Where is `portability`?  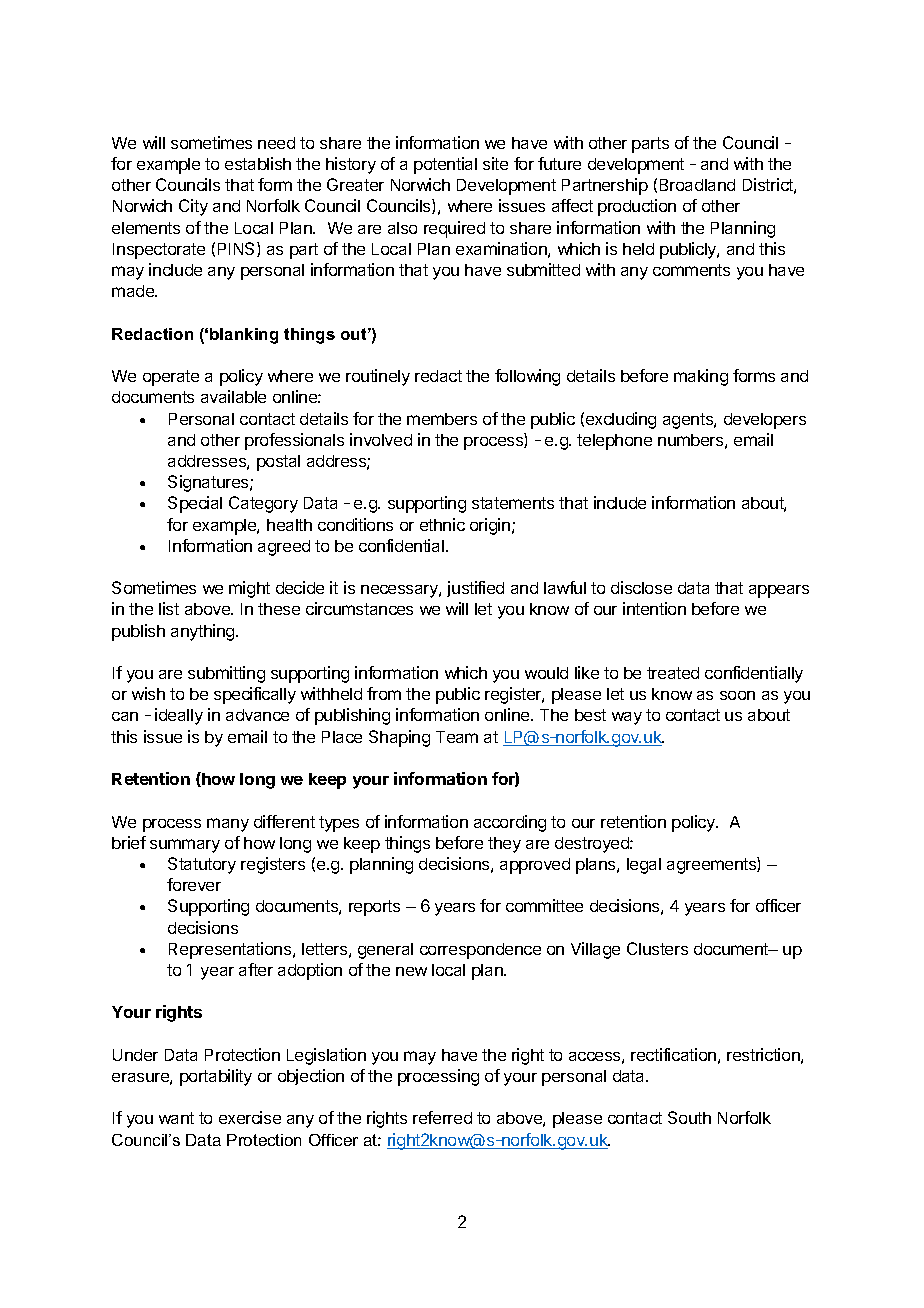
portability is located at coordinates (216, 1077).
